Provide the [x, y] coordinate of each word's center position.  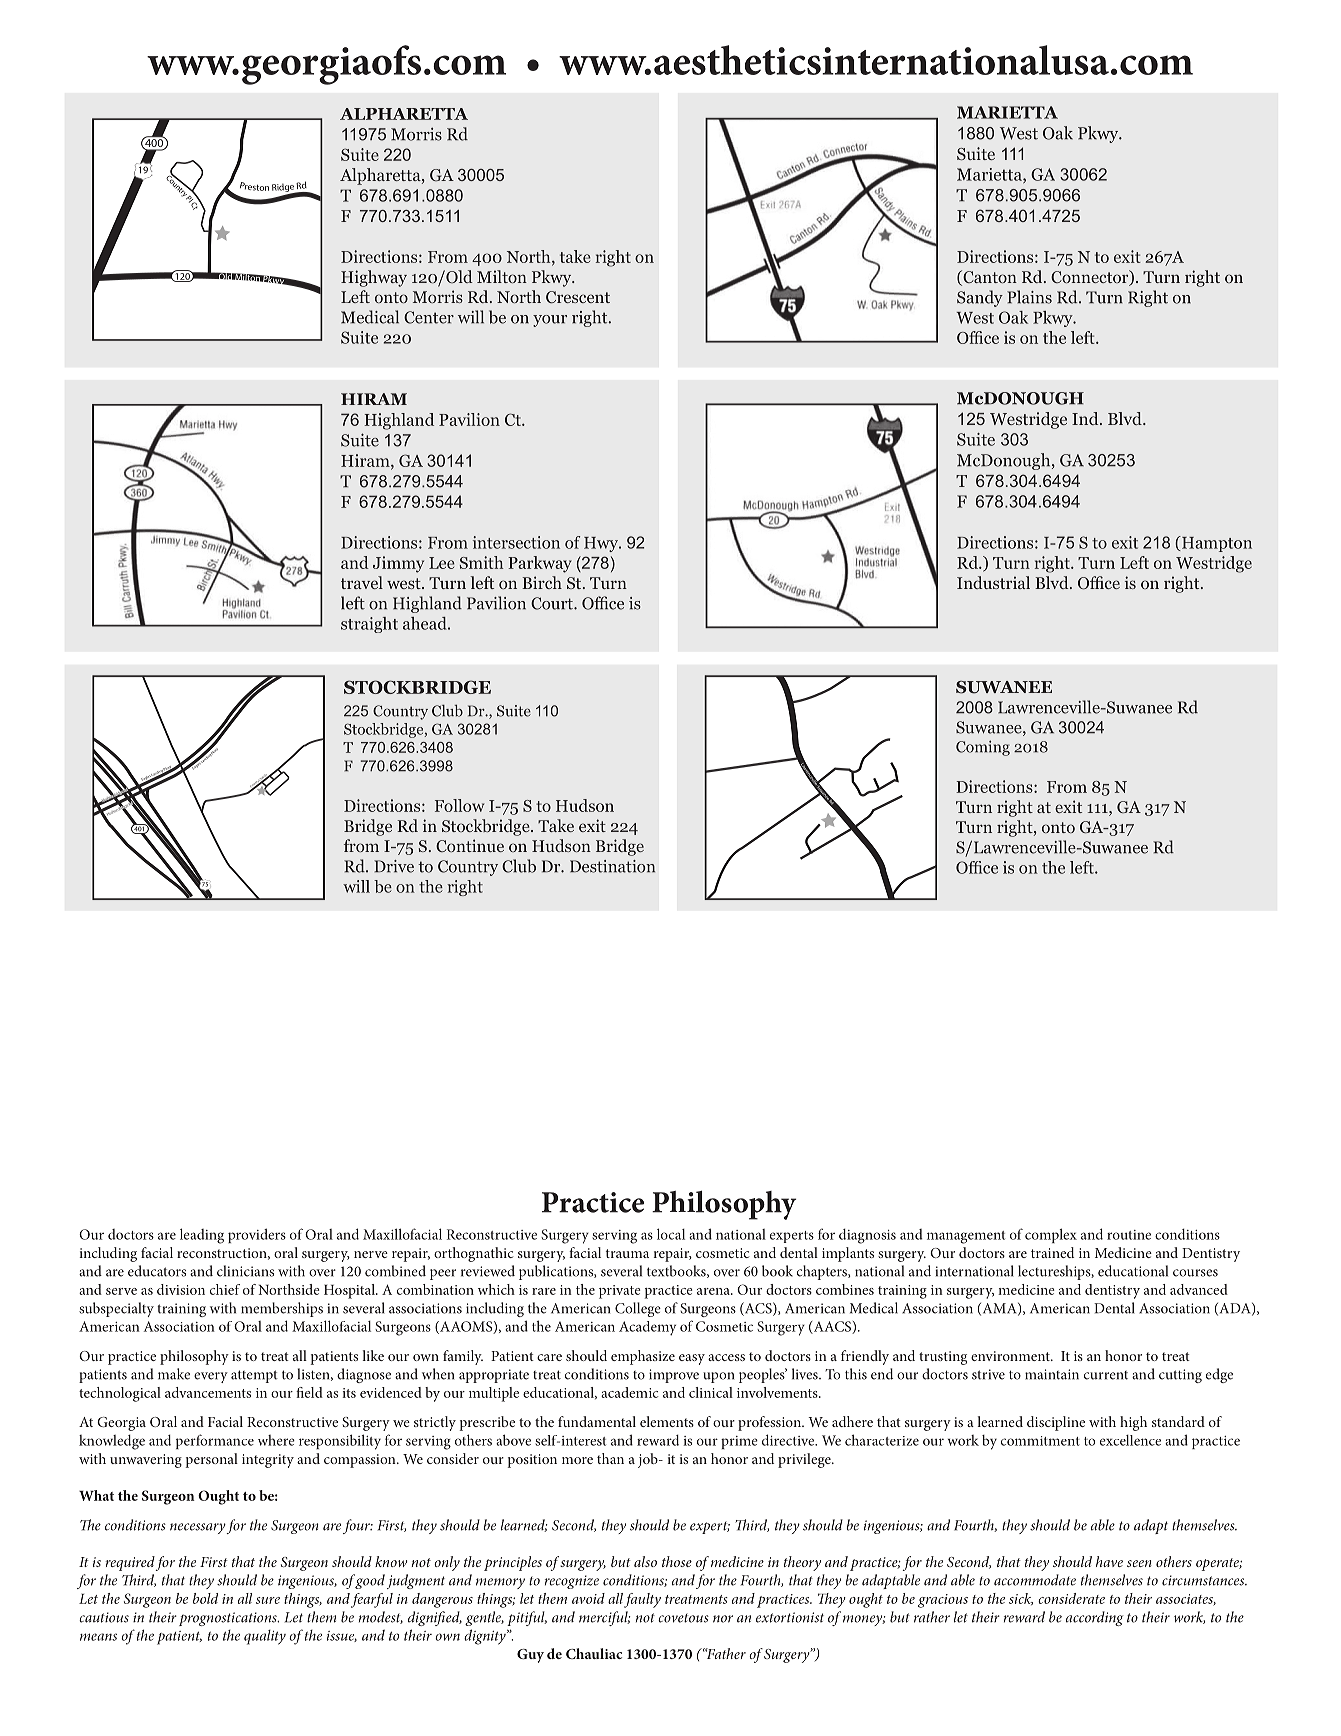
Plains [1029, 297]
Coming [983, 748]
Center [429, 317]
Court [553, 603]
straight [369, 625]
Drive [394, 866]
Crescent [578, 297]
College [638, 1309]
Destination [612, 866]
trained [1052, 1252]
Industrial [993, 582]
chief [225, 1289]
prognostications [229, 1619]
